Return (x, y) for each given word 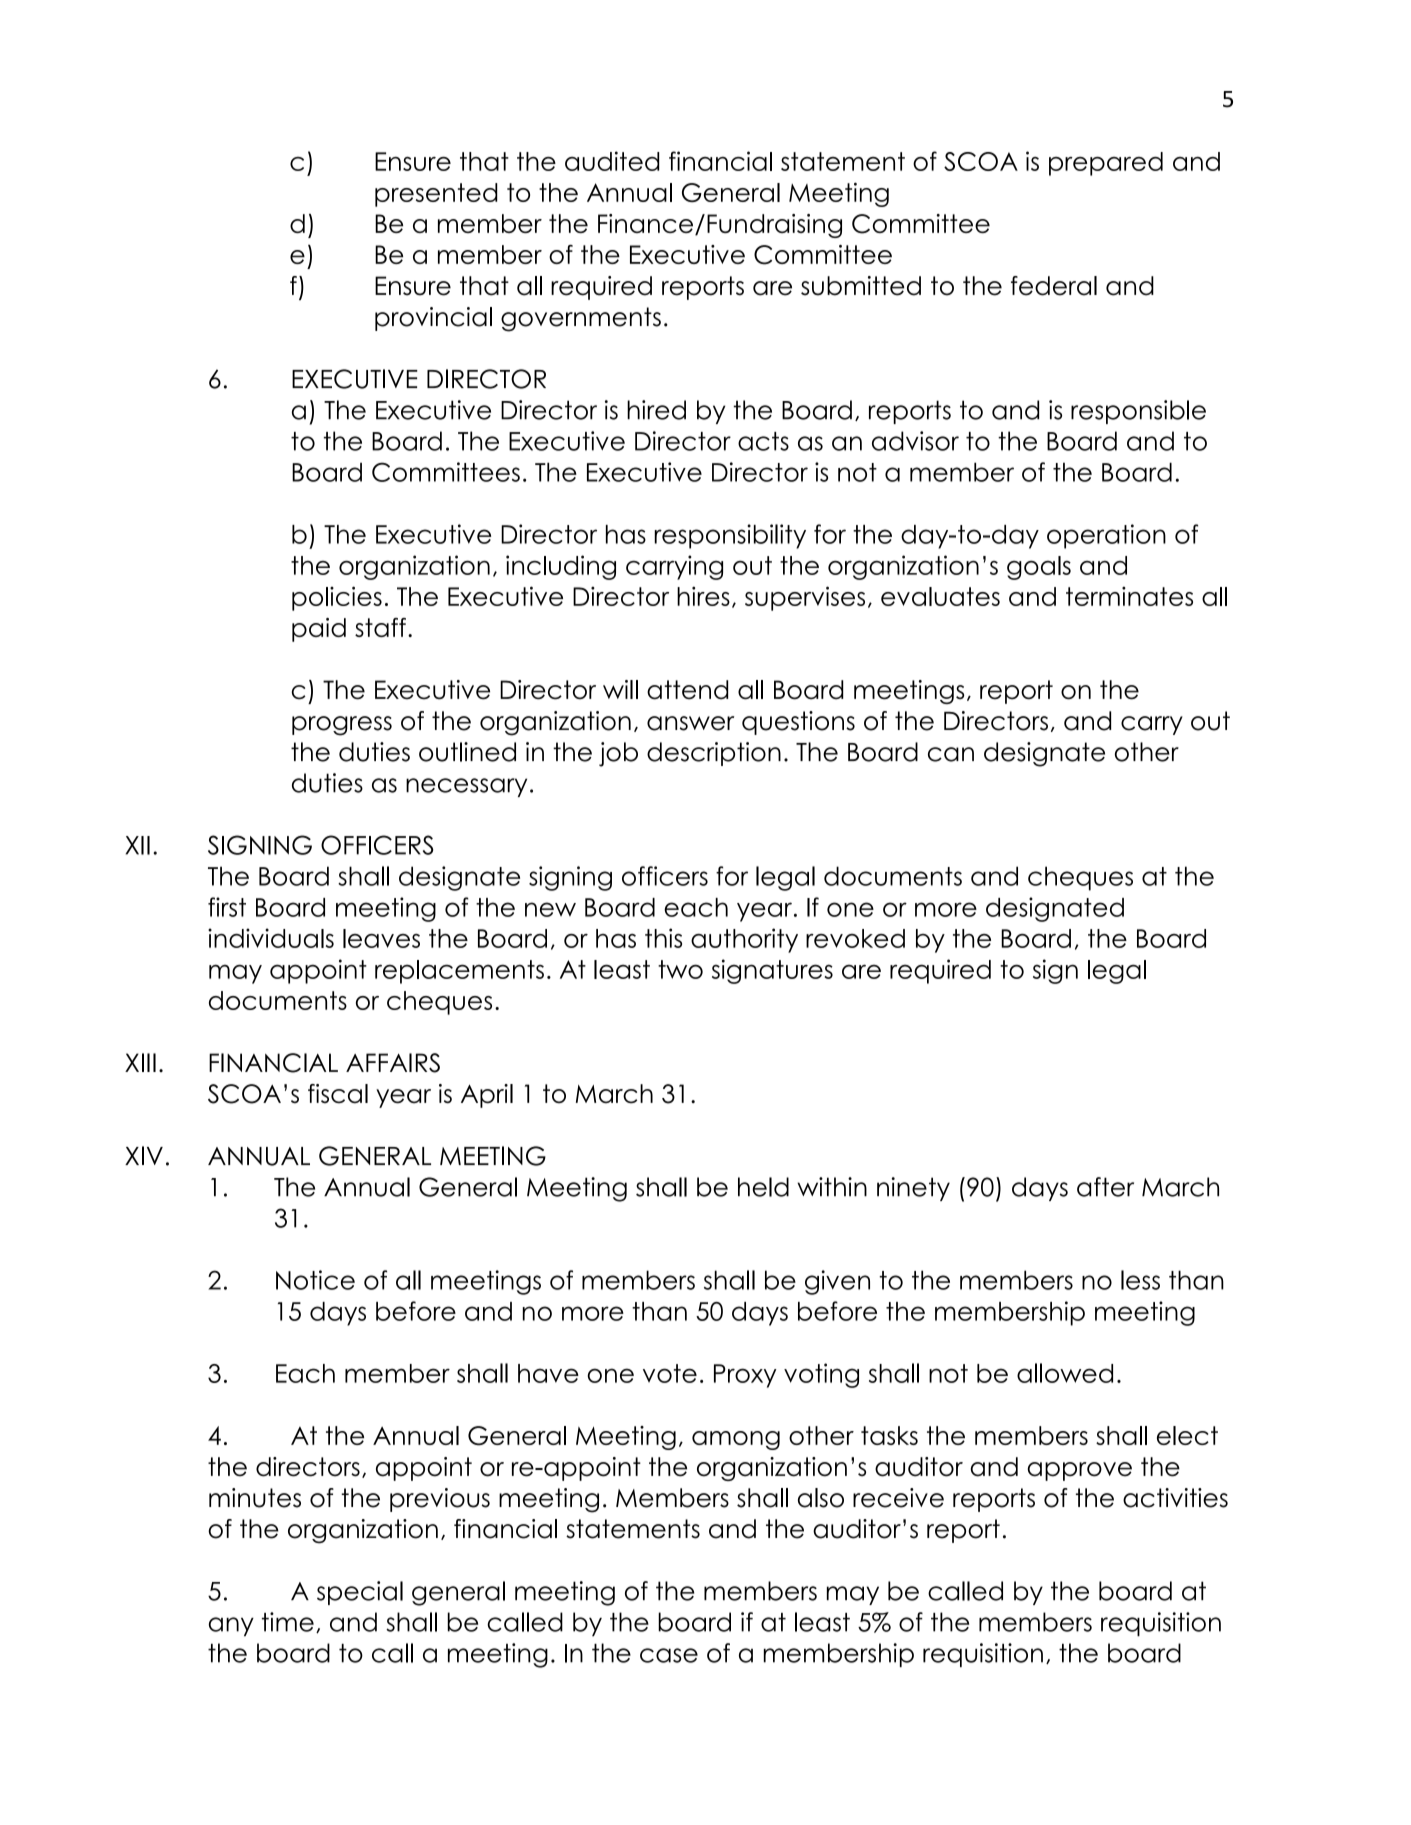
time (288, 1622)
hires (703, 596)
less (1140, 1280)
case (669, 1655)
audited (612, 161)
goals (1039, 568)
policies (337, 598)
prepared (1106, 164)
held (763, 1187)
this (663, 938)
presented (436, 195)
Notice (315, 1280)
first (227, 907)
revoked (855, 938)
